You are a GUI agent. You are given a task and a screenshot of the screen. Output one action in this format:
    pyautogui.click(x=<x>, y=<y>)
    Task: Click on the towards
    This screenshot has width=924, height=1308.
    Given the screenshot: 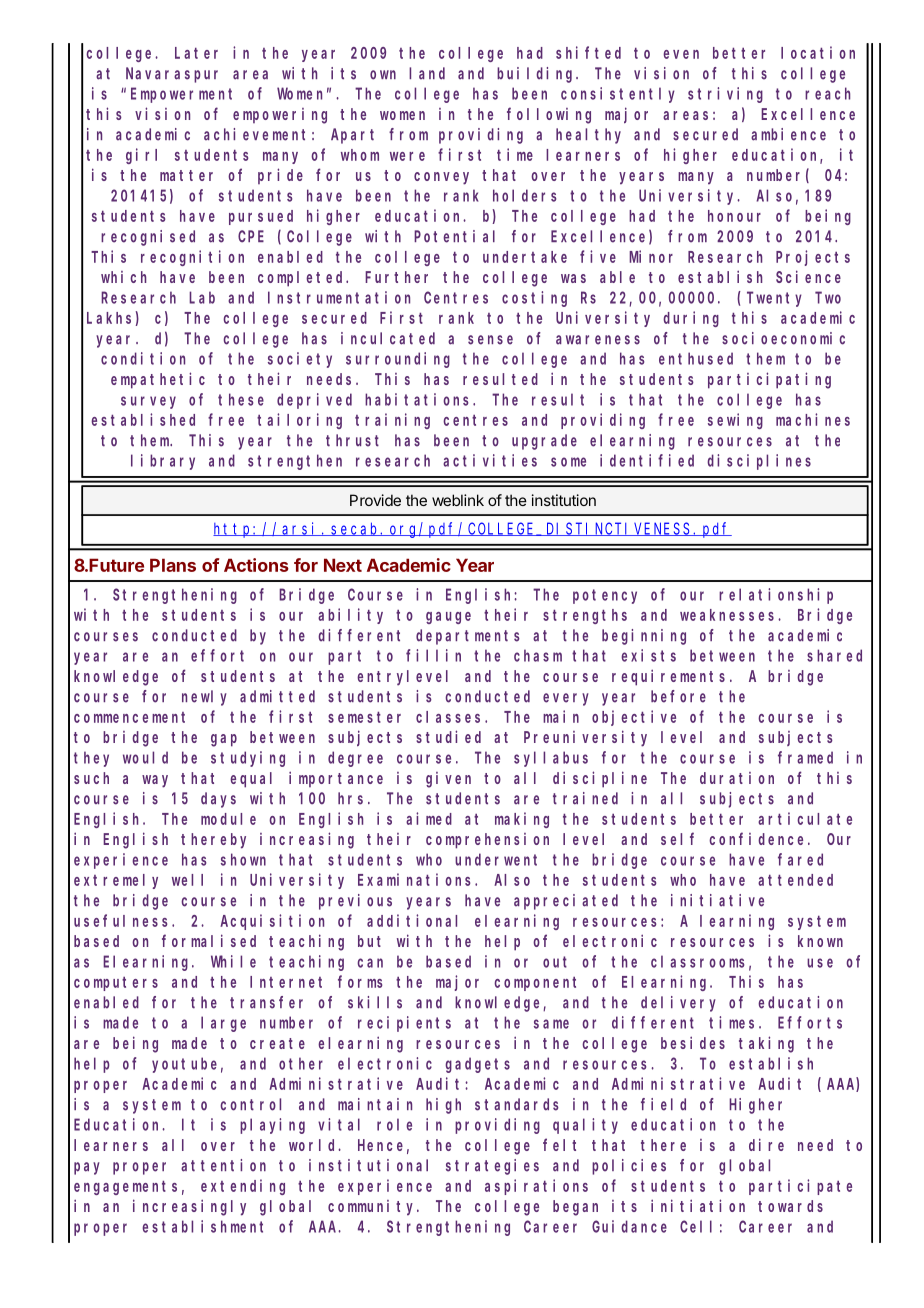 What is the action you would take?
    pyautogui.click(x=790, y=1206)
